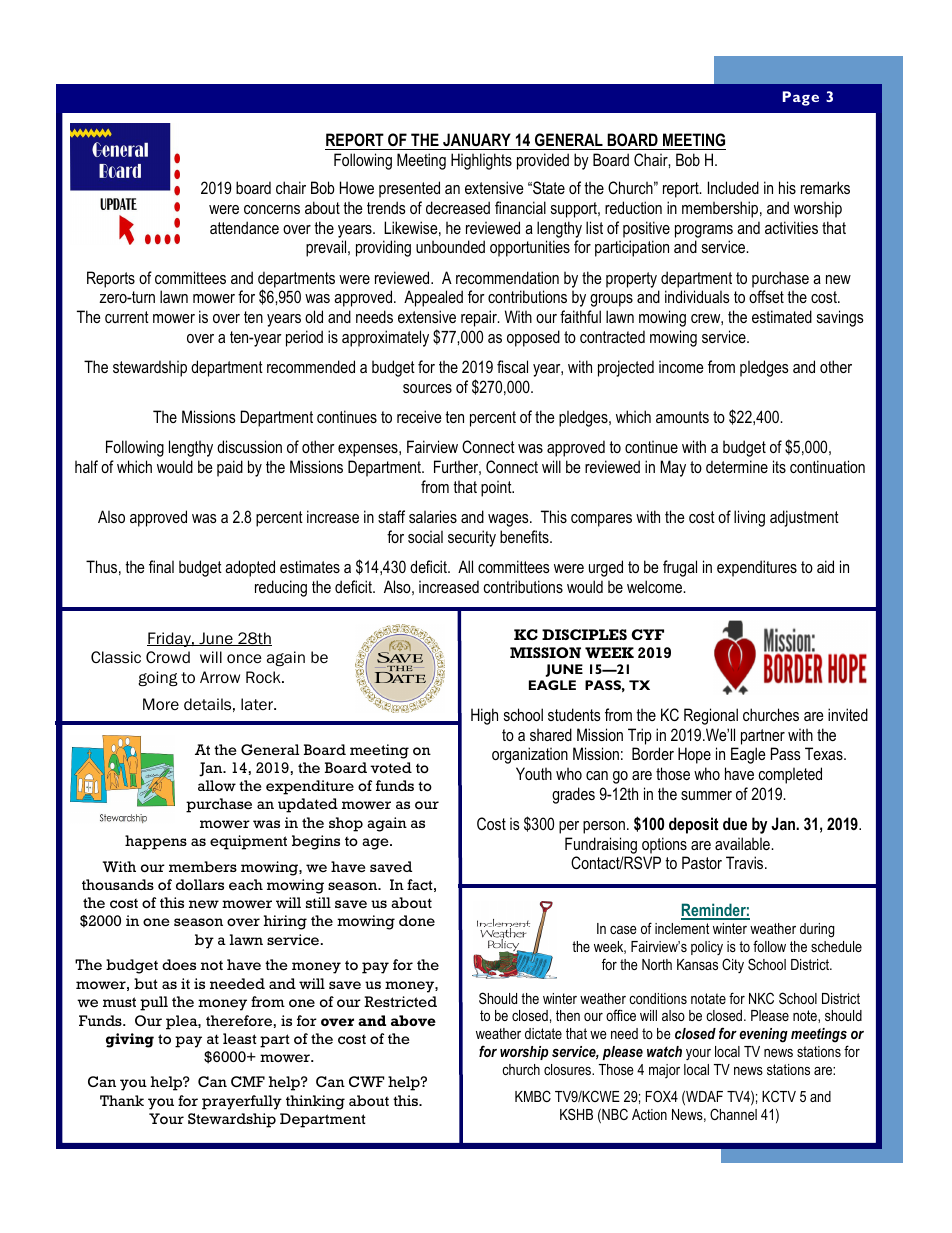  I want to click on CWF, so click(366, 1081).
